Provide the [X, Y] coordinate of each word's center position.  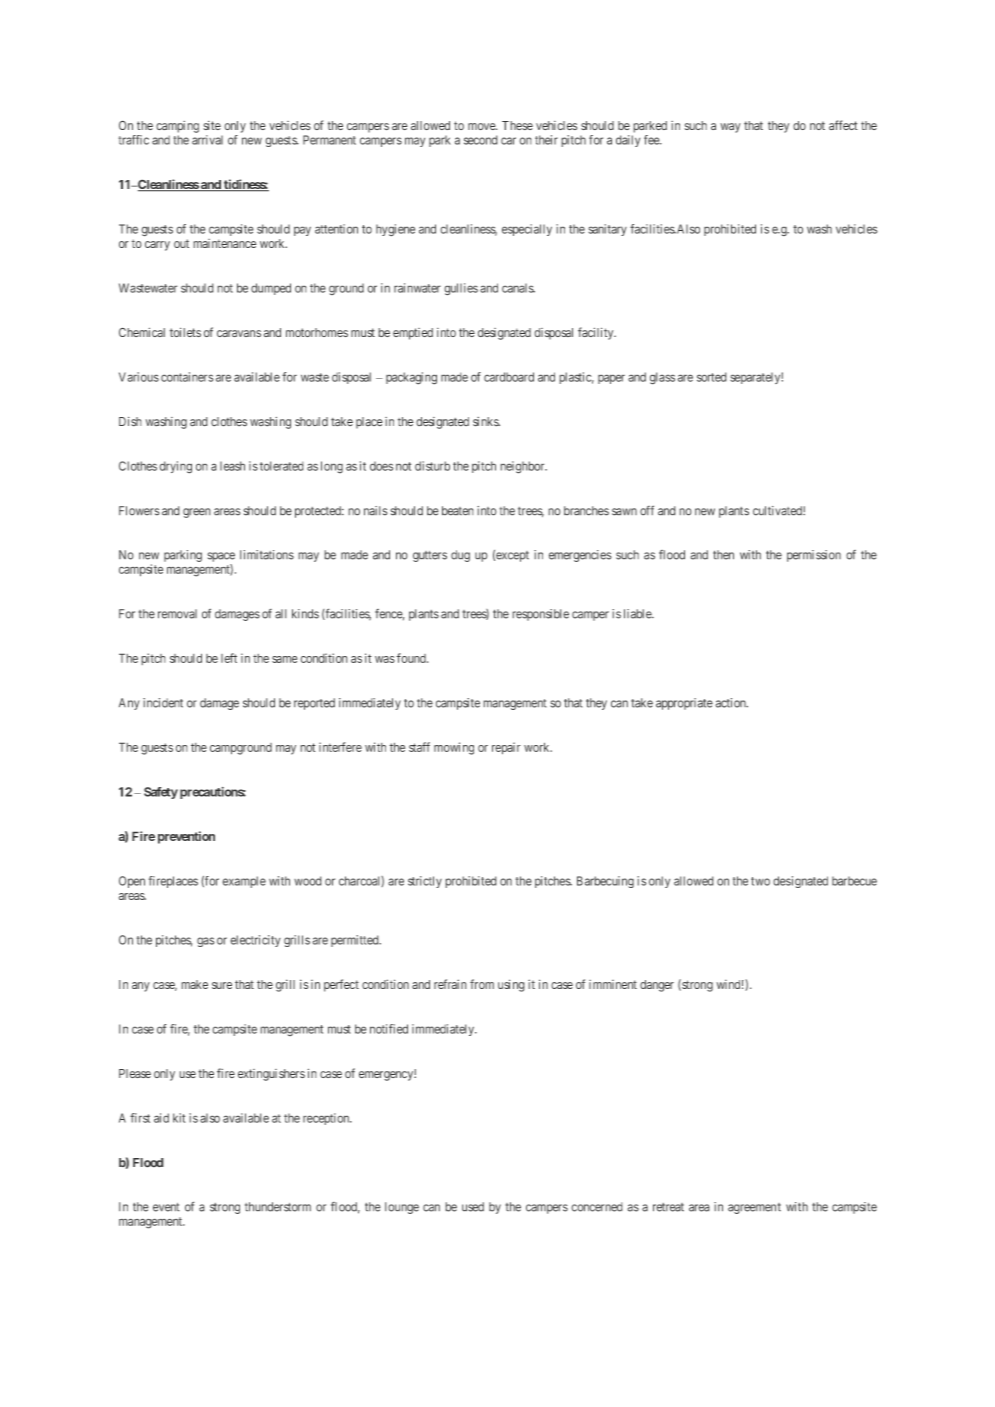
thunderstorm [278, 1207]
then [723, 555]
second [481, 140]
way [730, 128]
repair [506, 748]
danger [657, 986]
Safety [161, 793]
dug [460, 556]
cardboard [509, 377]
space [221, 557]
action [731, 703]
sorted [712, 377]
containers [187, 377]
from [482, 984]
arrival [207, 140]
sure [222, 985]
